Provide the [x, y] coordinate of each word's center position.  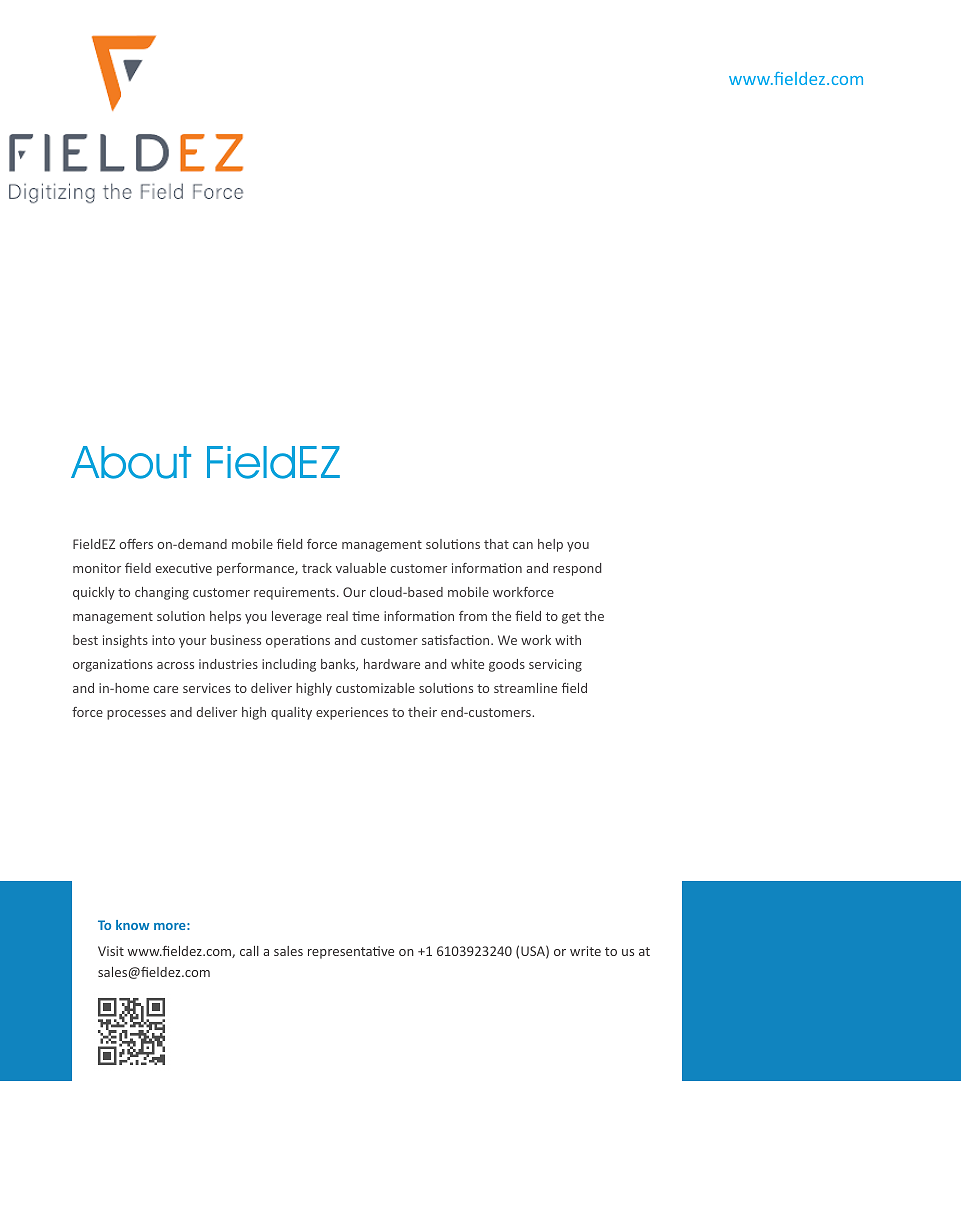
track [317, 568]
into [163, 640]
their [422, 712]
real [337, 616]
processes [136, 715]
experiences [352, 713]
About [131, 462]
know [133, 925]
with [568, 640]
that [496, 544]
